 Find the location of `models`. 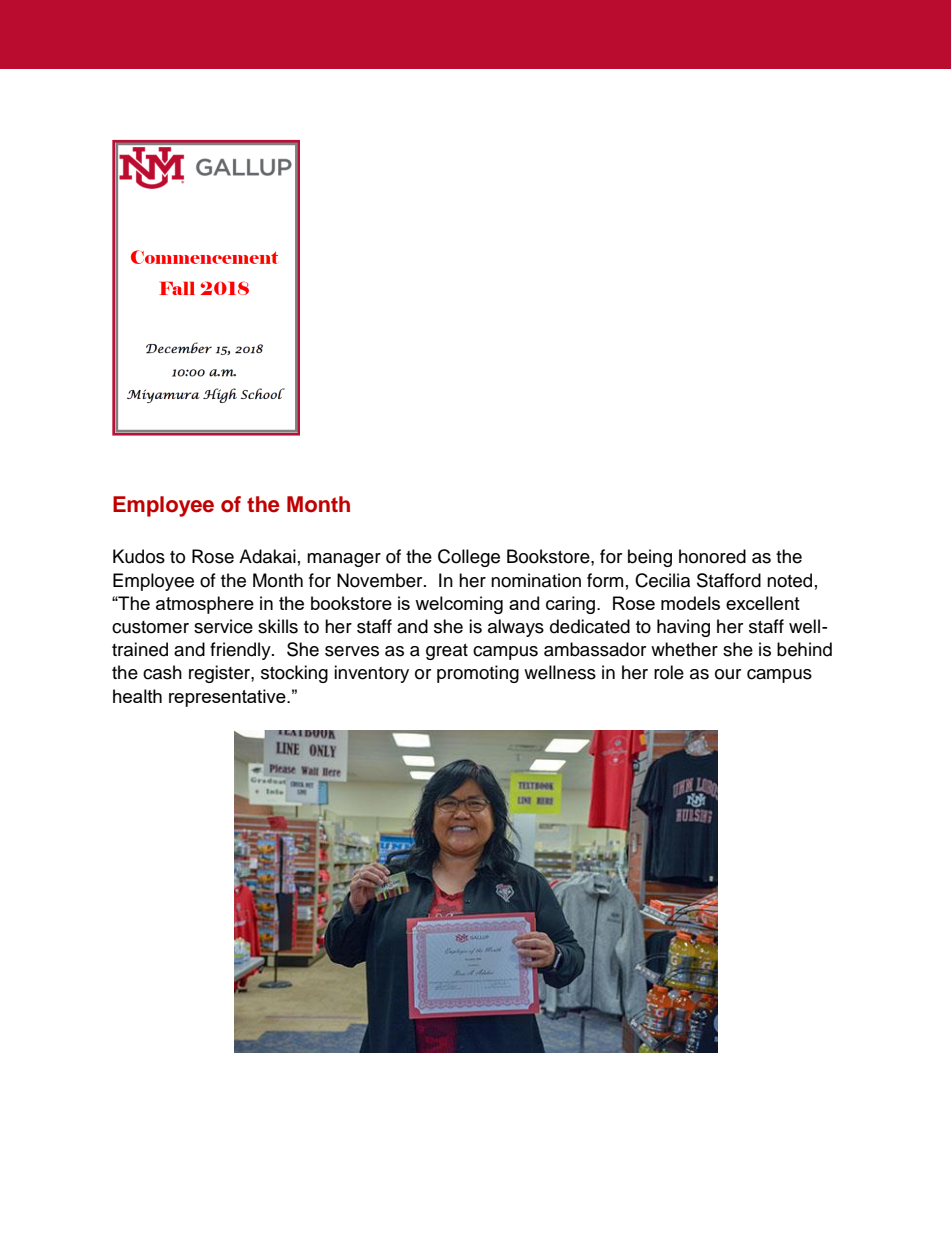

models is located at coordinates (690, 603).
